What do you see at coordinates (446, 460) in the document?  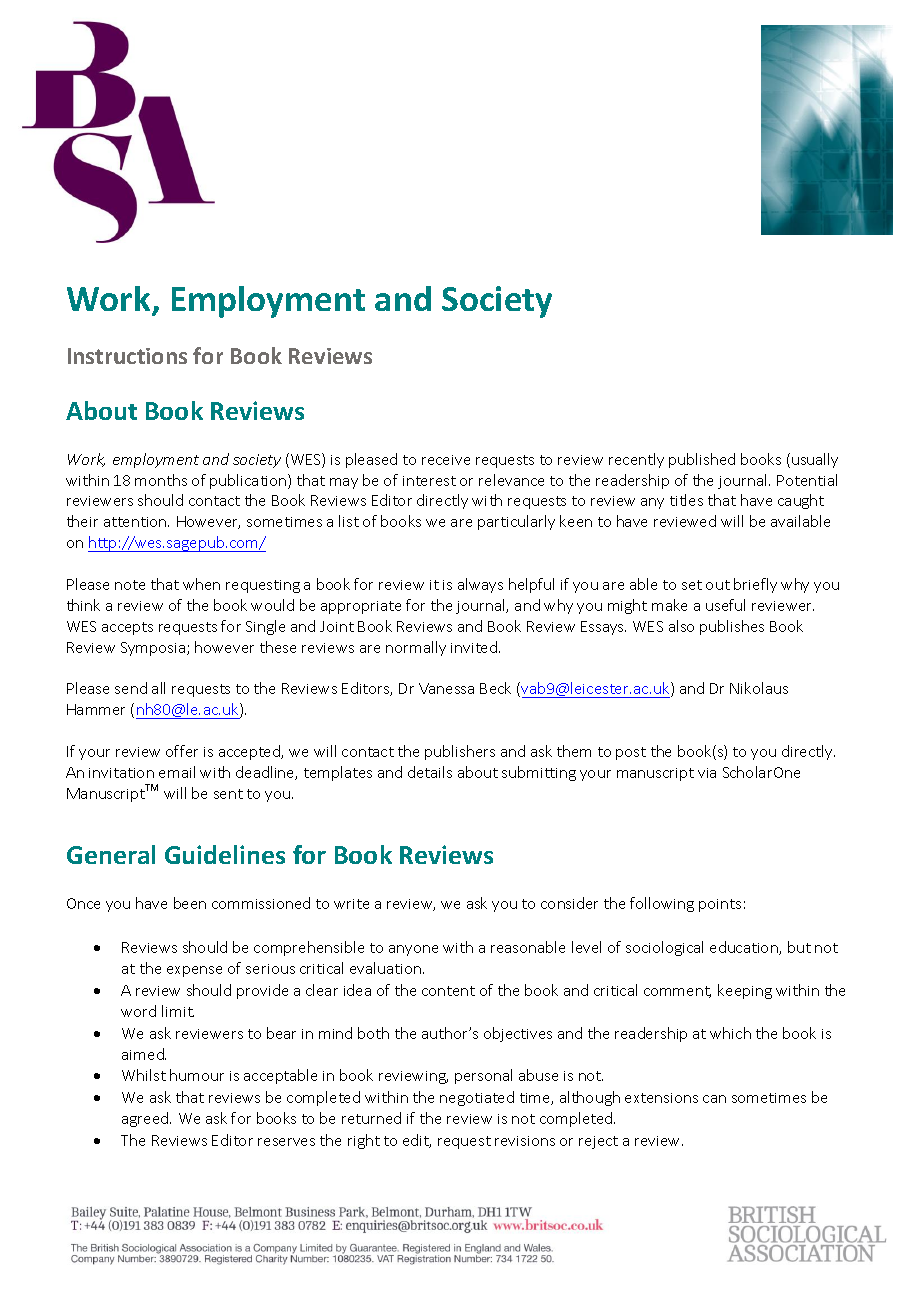 I see `receive` at bounding box center [446, 460].
